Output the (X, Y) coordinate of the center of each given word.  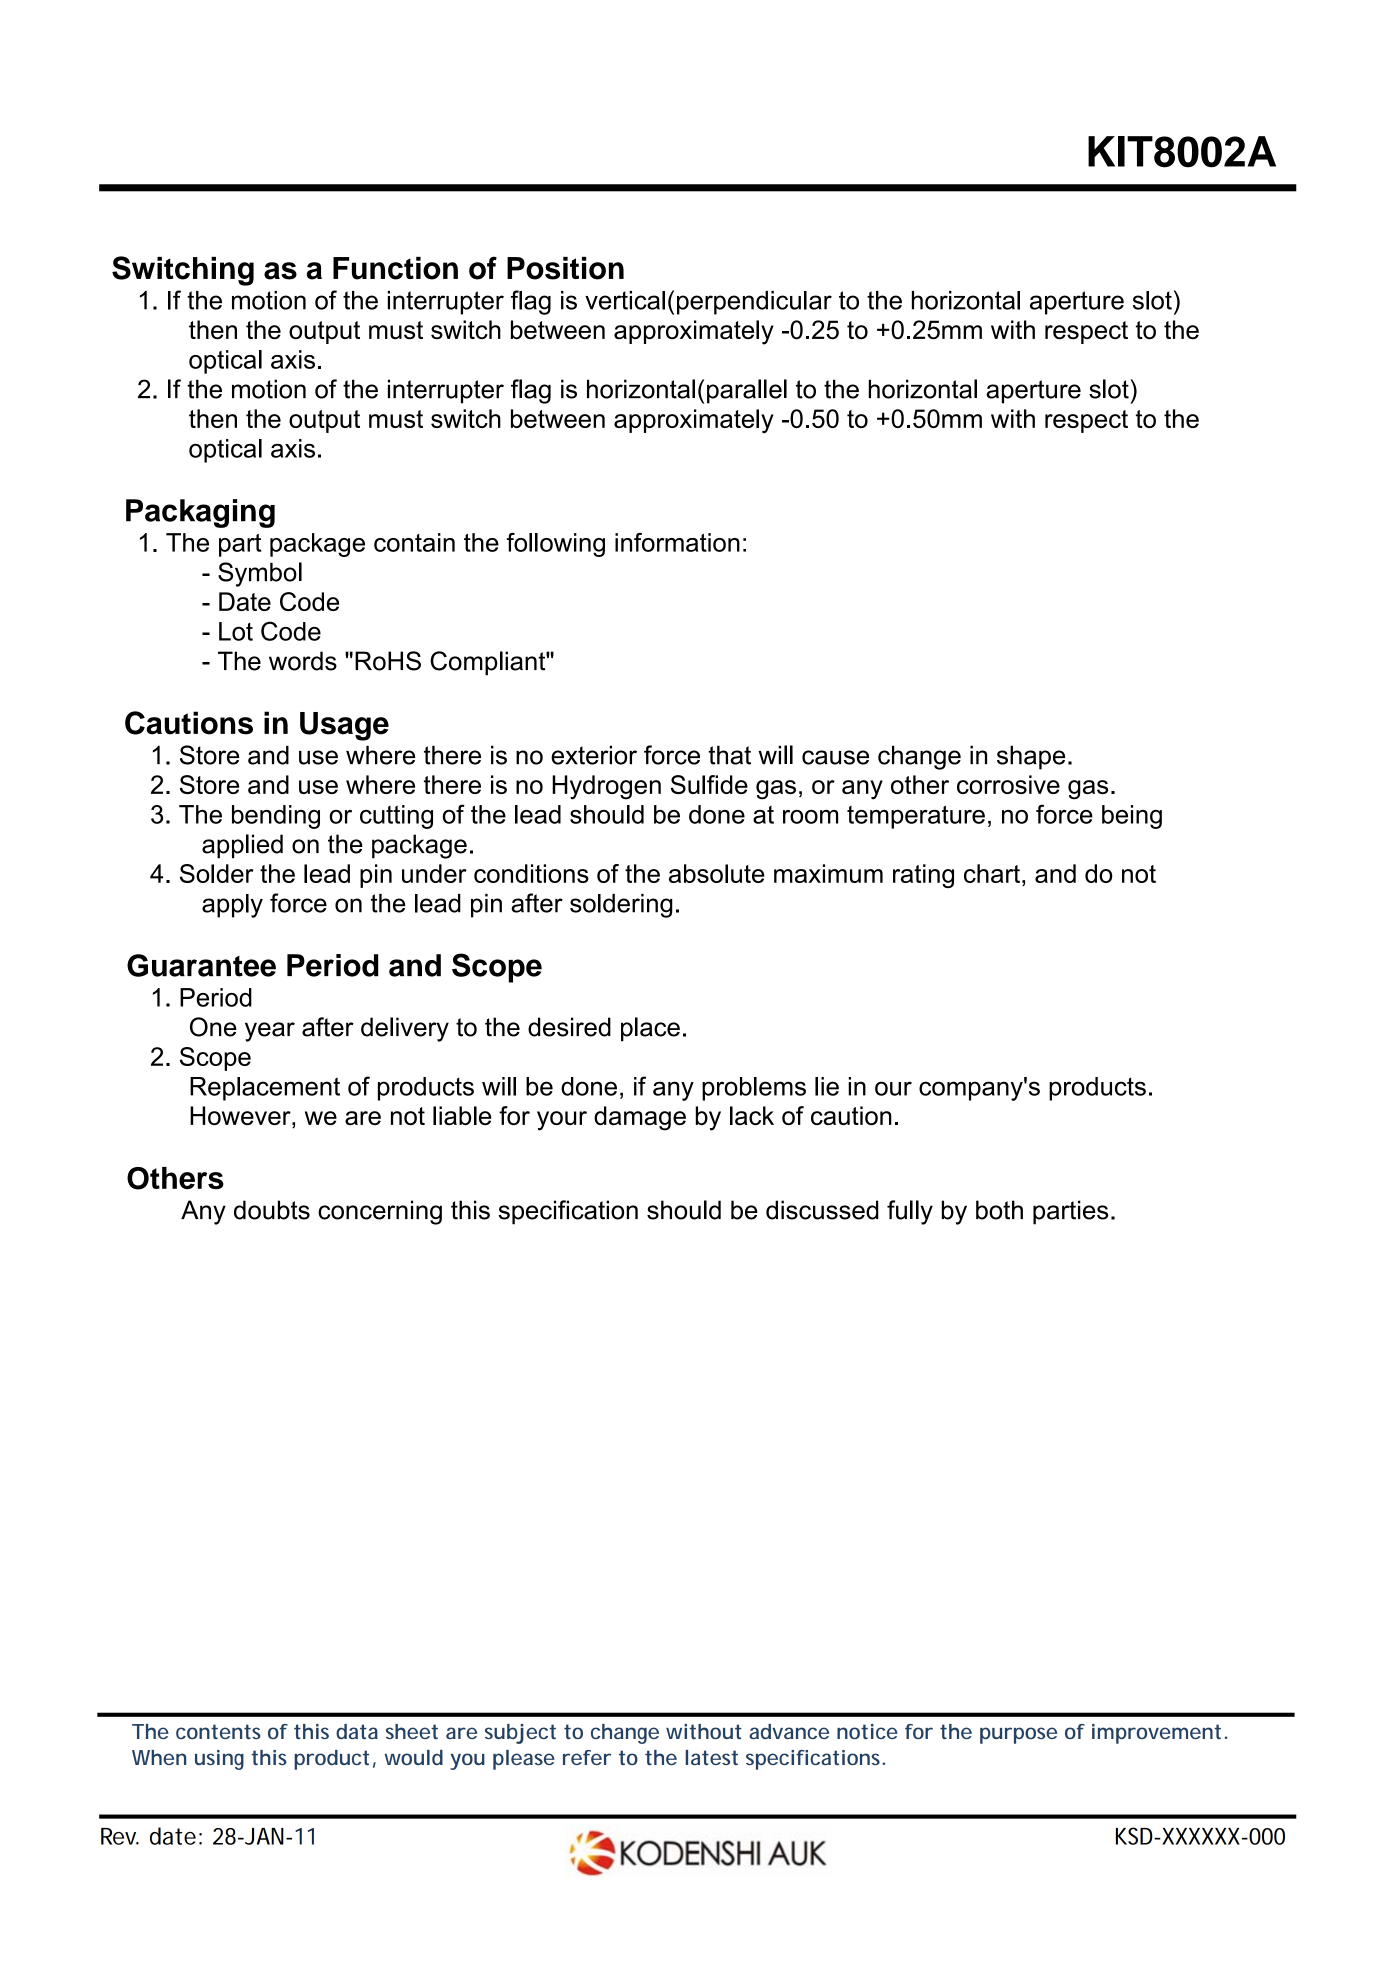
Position (565, 268)
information (677, 542)
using (219, 1760)
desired (569, 1027)
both (999, 1210)
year (270, 1032)
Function (395, 268)
